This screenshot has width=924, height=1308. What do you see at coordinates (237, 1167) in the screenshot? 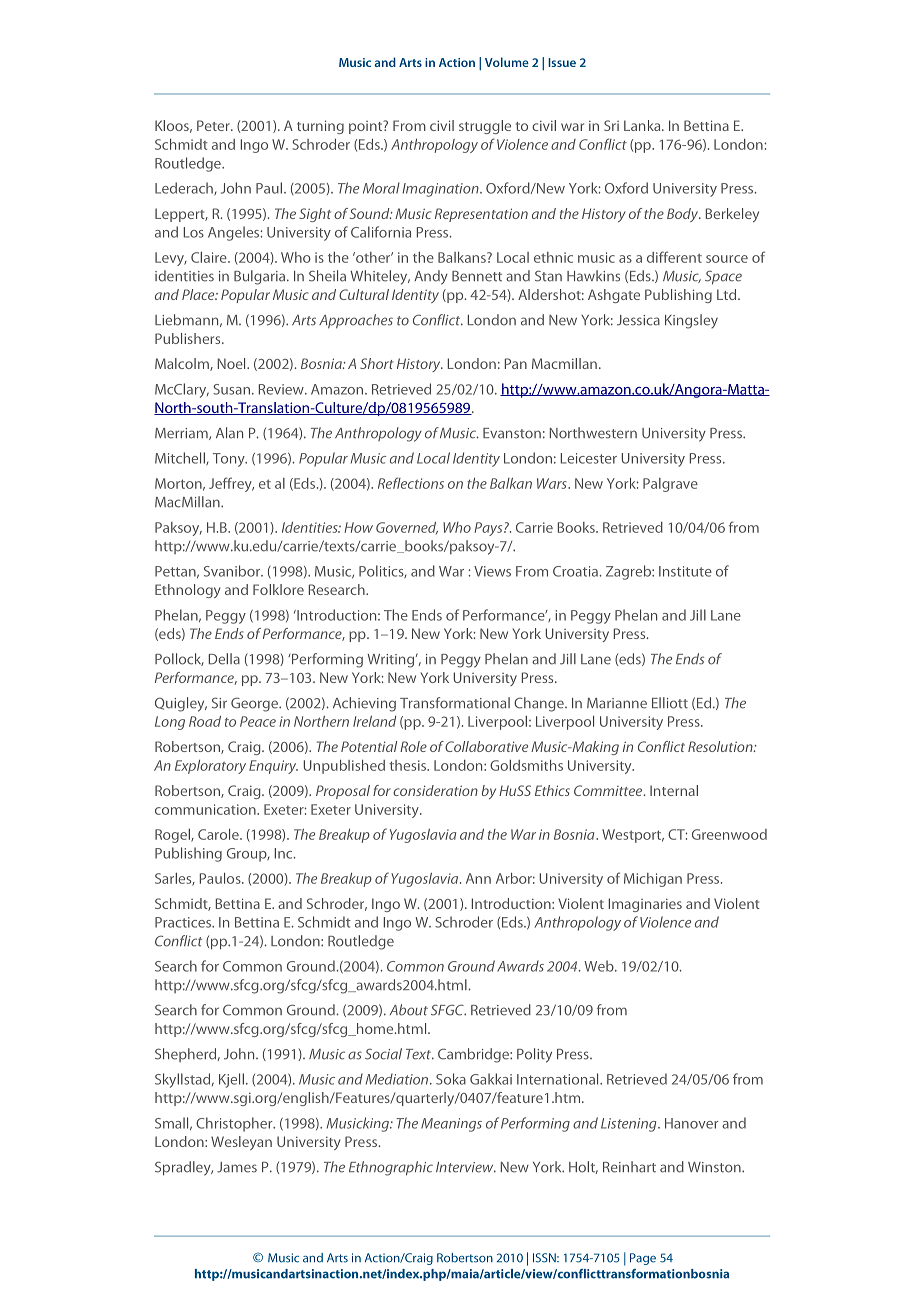
I see `James` at bounding box center [237, 1167].
